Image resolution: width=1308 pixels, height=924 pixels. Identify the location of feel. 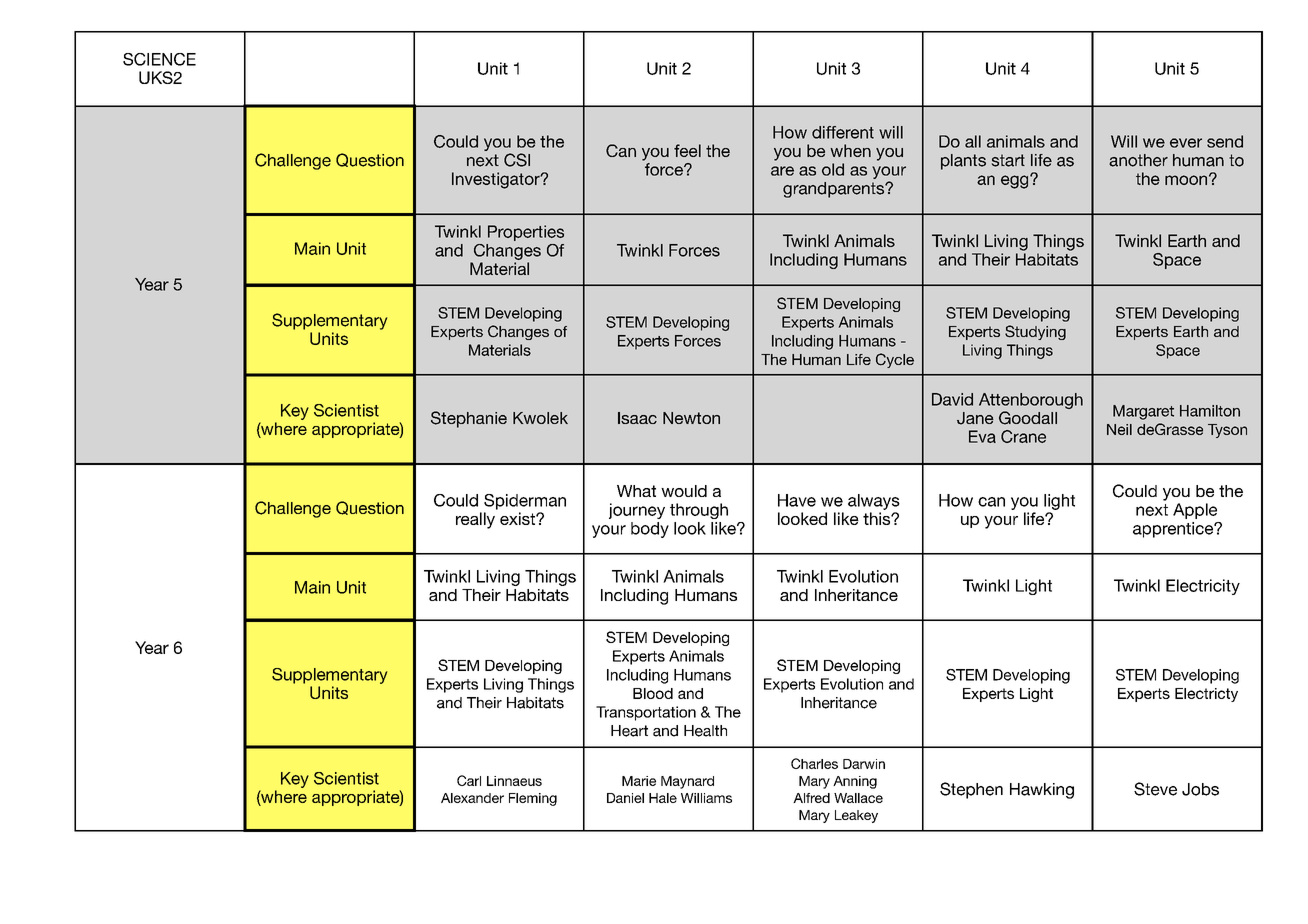
(687, 150).
